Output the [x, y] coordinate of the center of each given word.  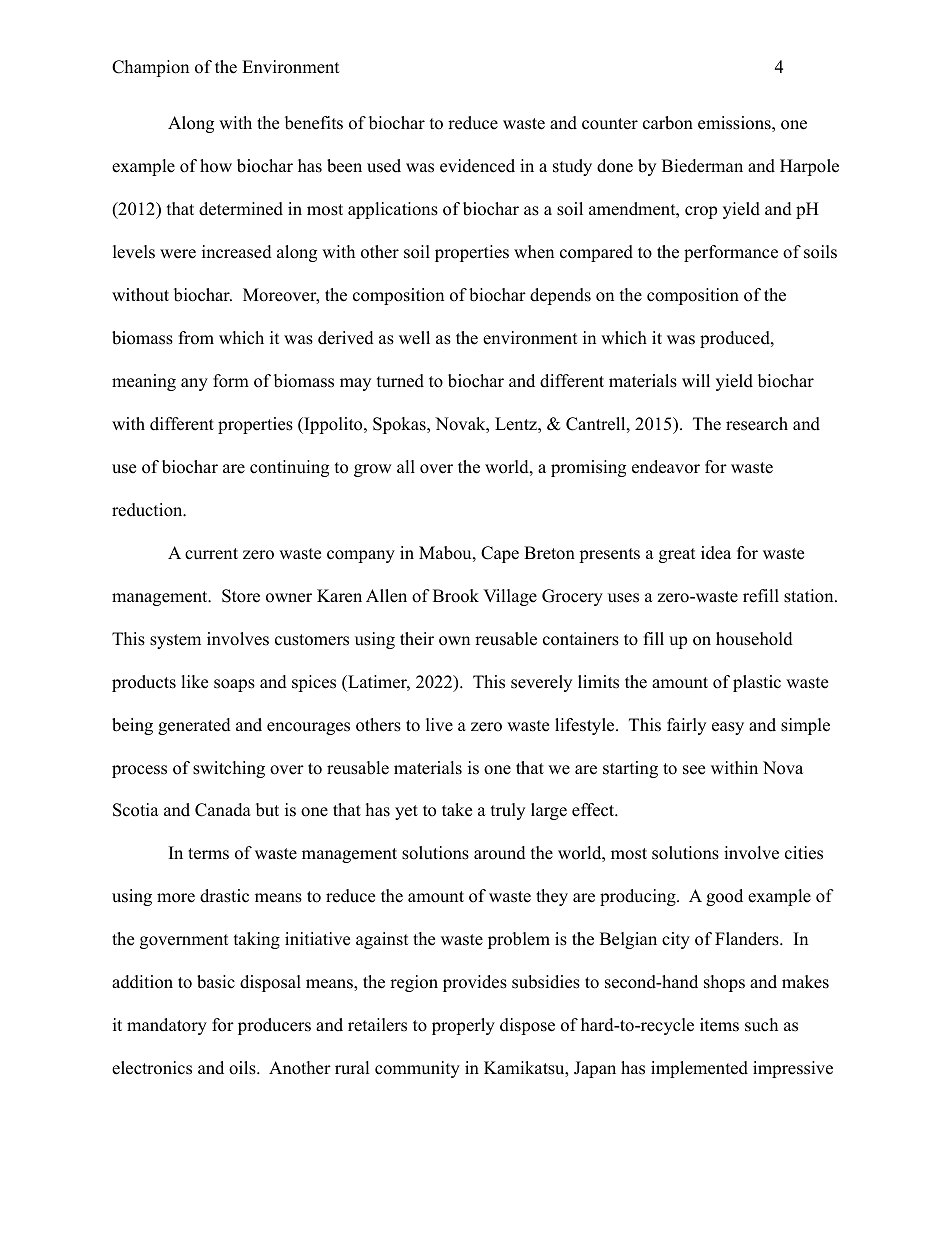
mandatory [167, 1026]
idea [716, 553]
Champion [150, 68]
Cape [500, 554]
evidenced [477, 166]
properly [463, 1026]
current [211, 554]
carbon [668, 123]
